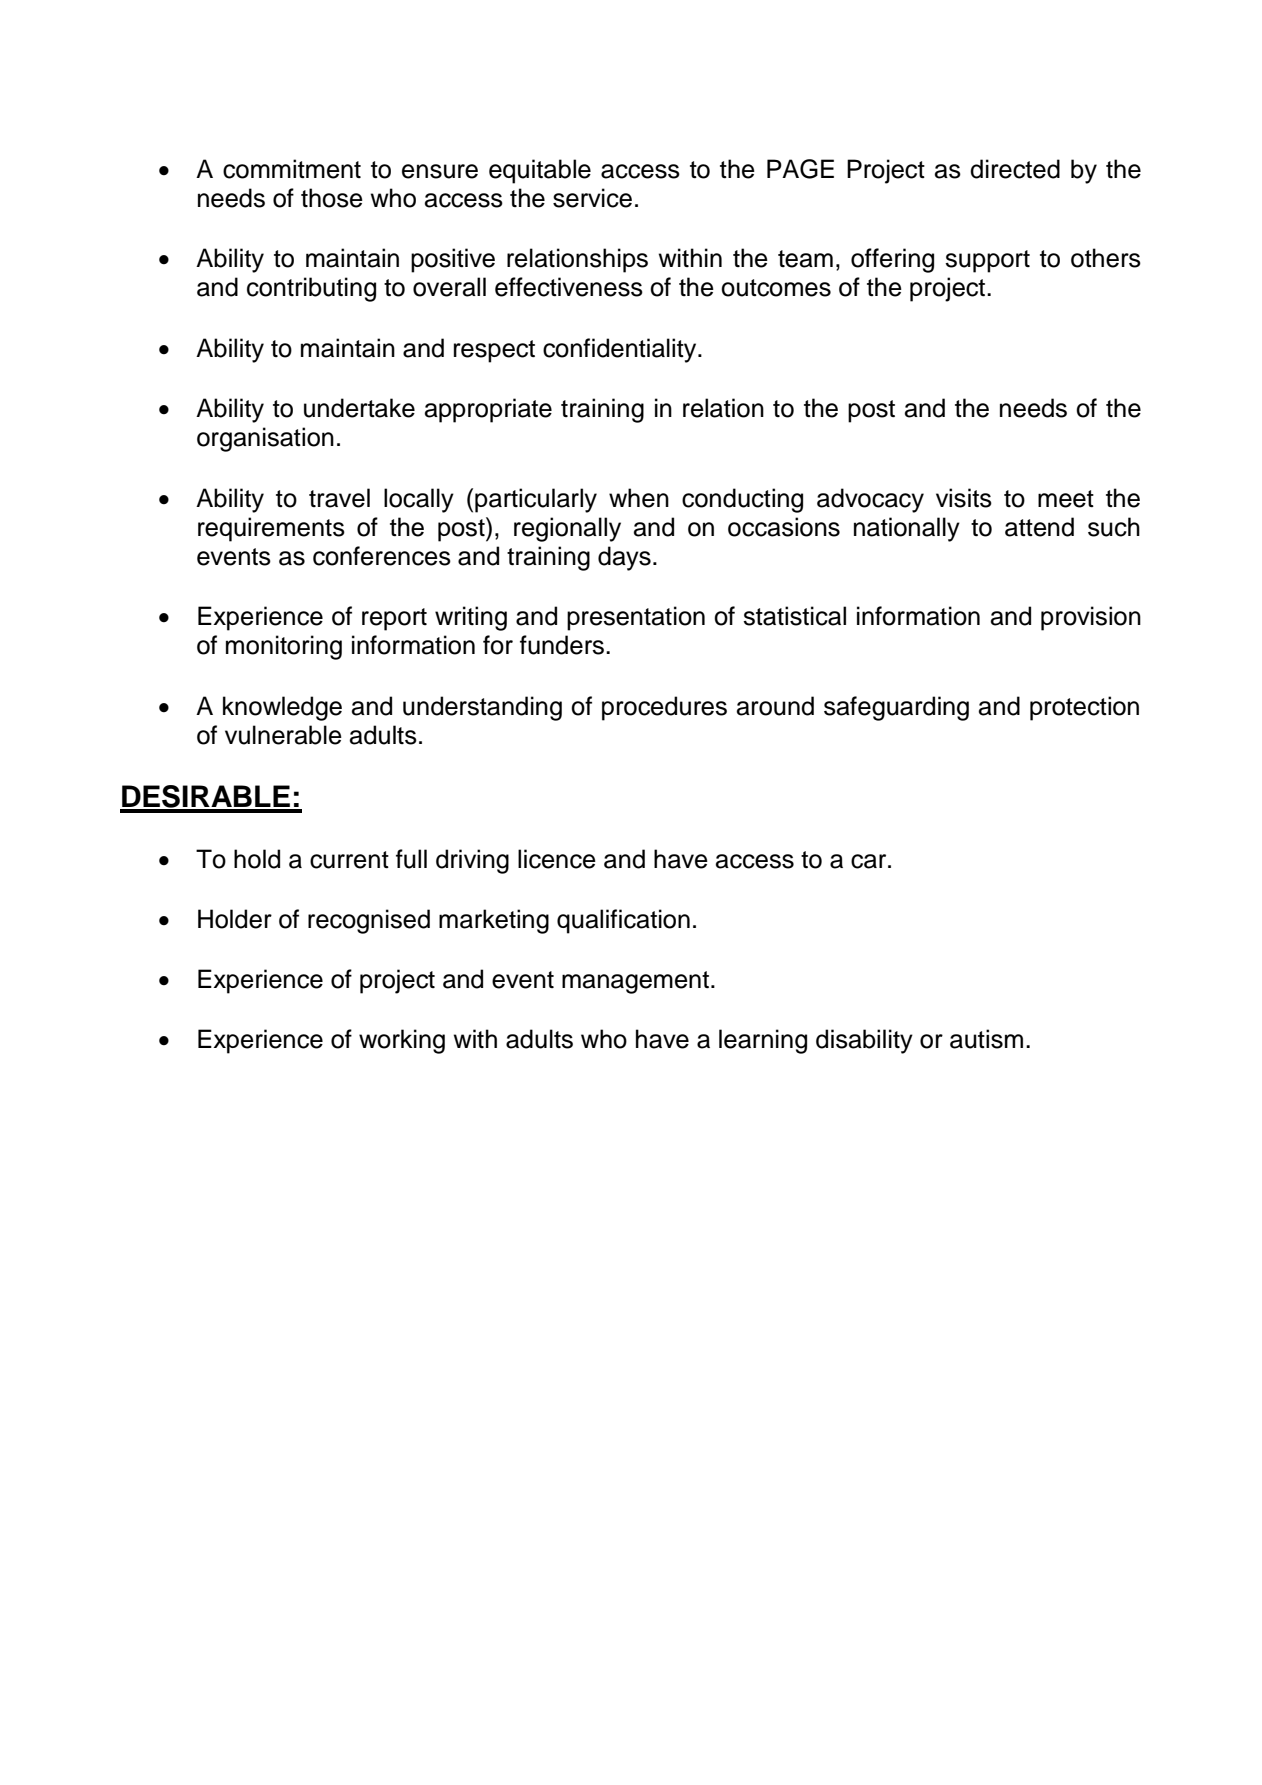  What do you see at coordinates (332, 198) in the document?
I see `those` at bounding box center [332, 198].
